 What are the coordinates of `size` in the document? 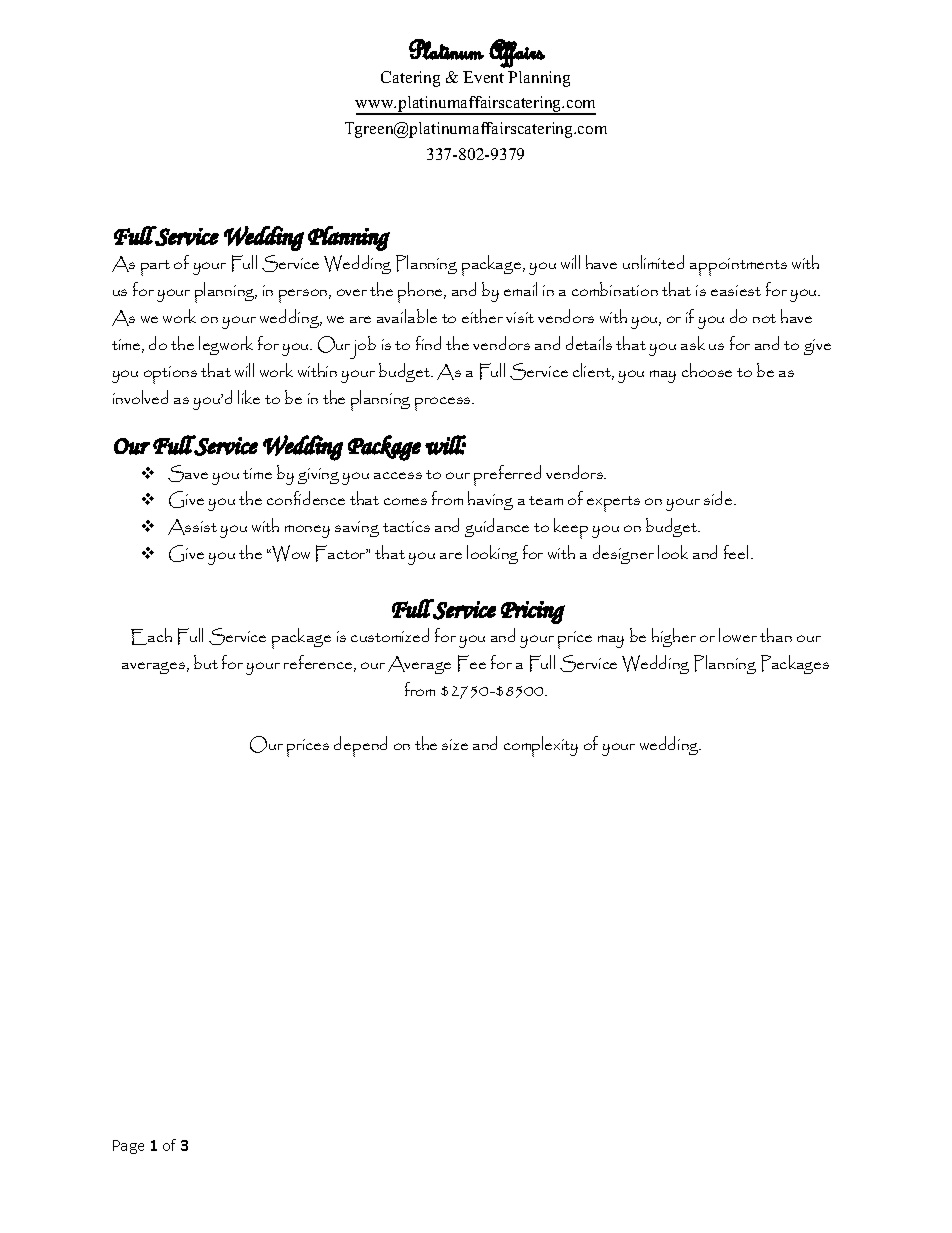 It's located at (455, 744).
